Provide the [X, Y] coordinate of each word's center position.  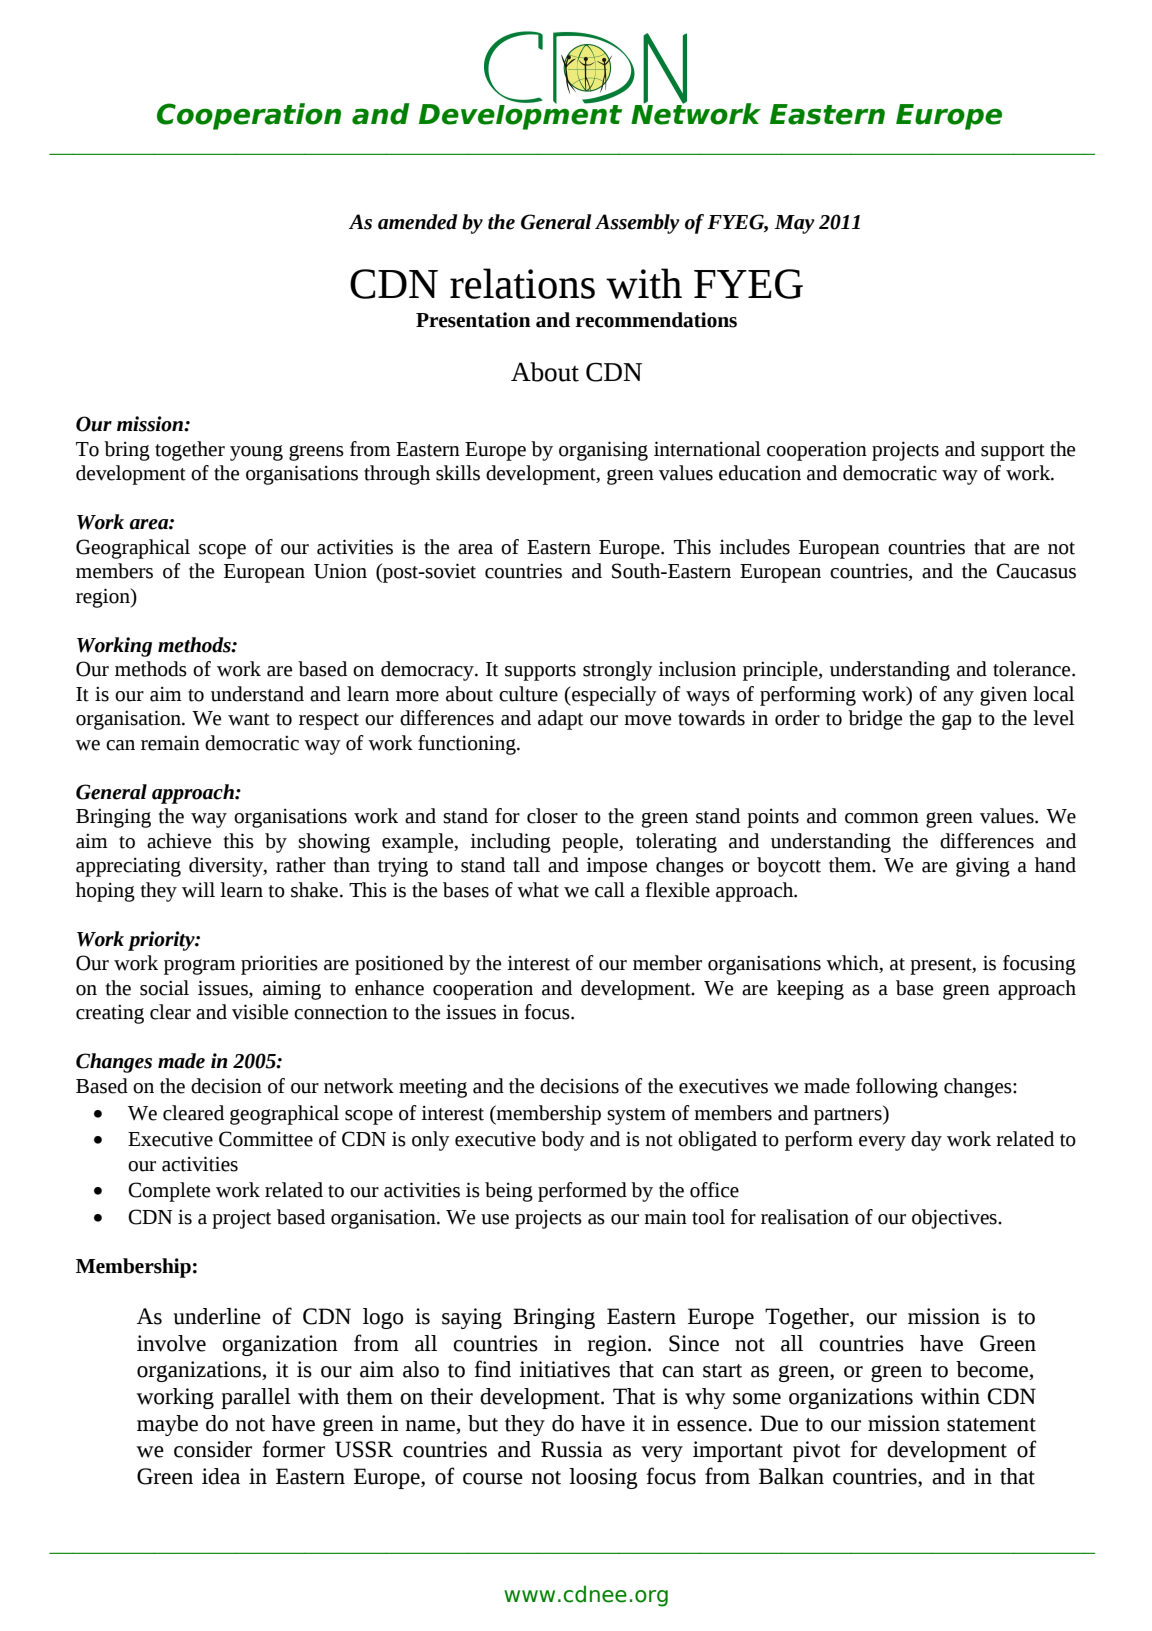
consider [213, 1449]
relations [522, 283]
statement [991, 1425]
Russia [572, 1449]
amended [417, 222]
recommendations [656, 320]
